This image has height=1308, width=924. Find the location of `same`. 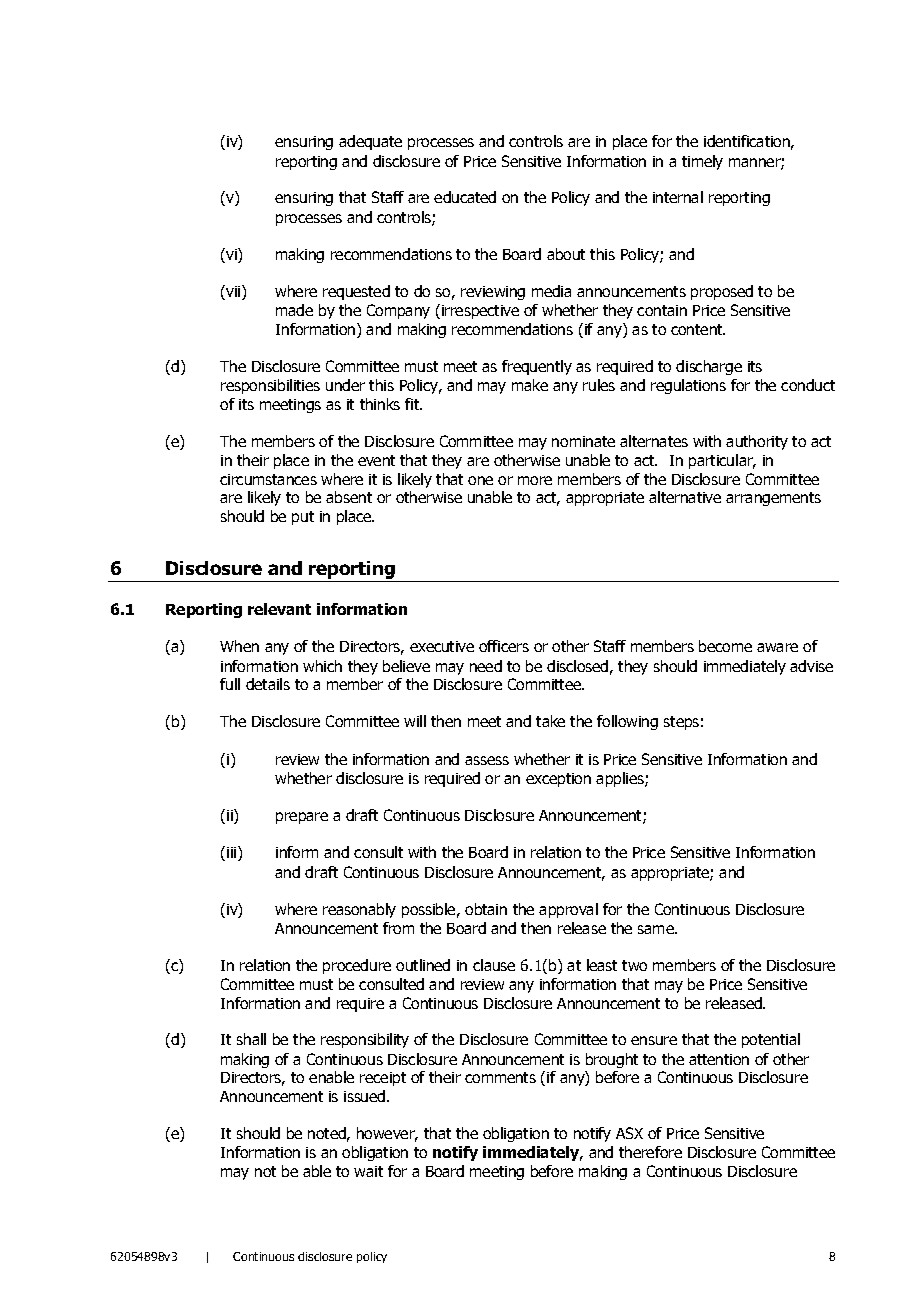

same is located at coordinates (657, 929).
